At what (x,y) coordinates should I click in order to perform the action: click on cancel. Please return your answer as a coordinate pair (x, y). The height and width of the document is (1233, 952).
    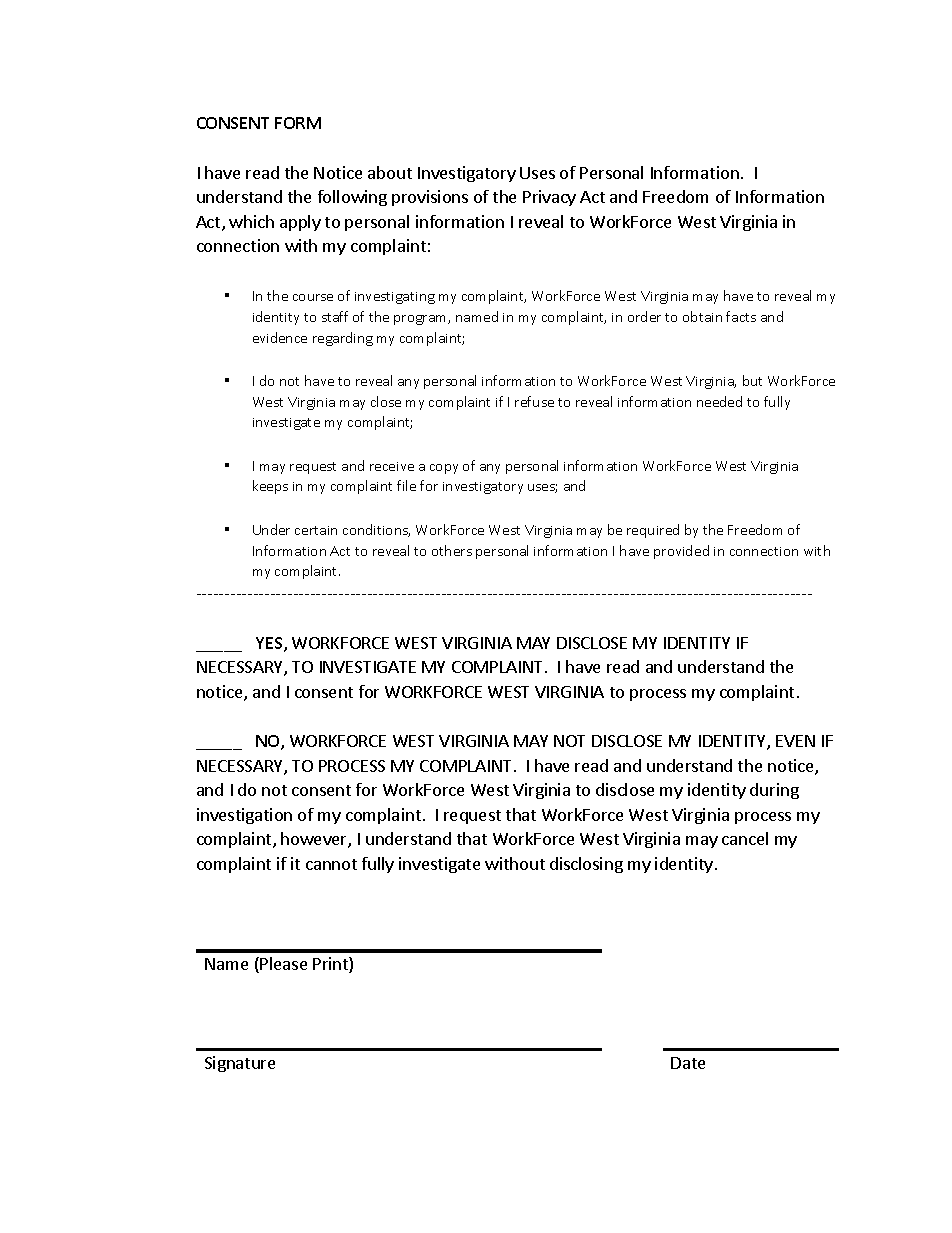
    Looking at the image, I should click on (745, 838).
